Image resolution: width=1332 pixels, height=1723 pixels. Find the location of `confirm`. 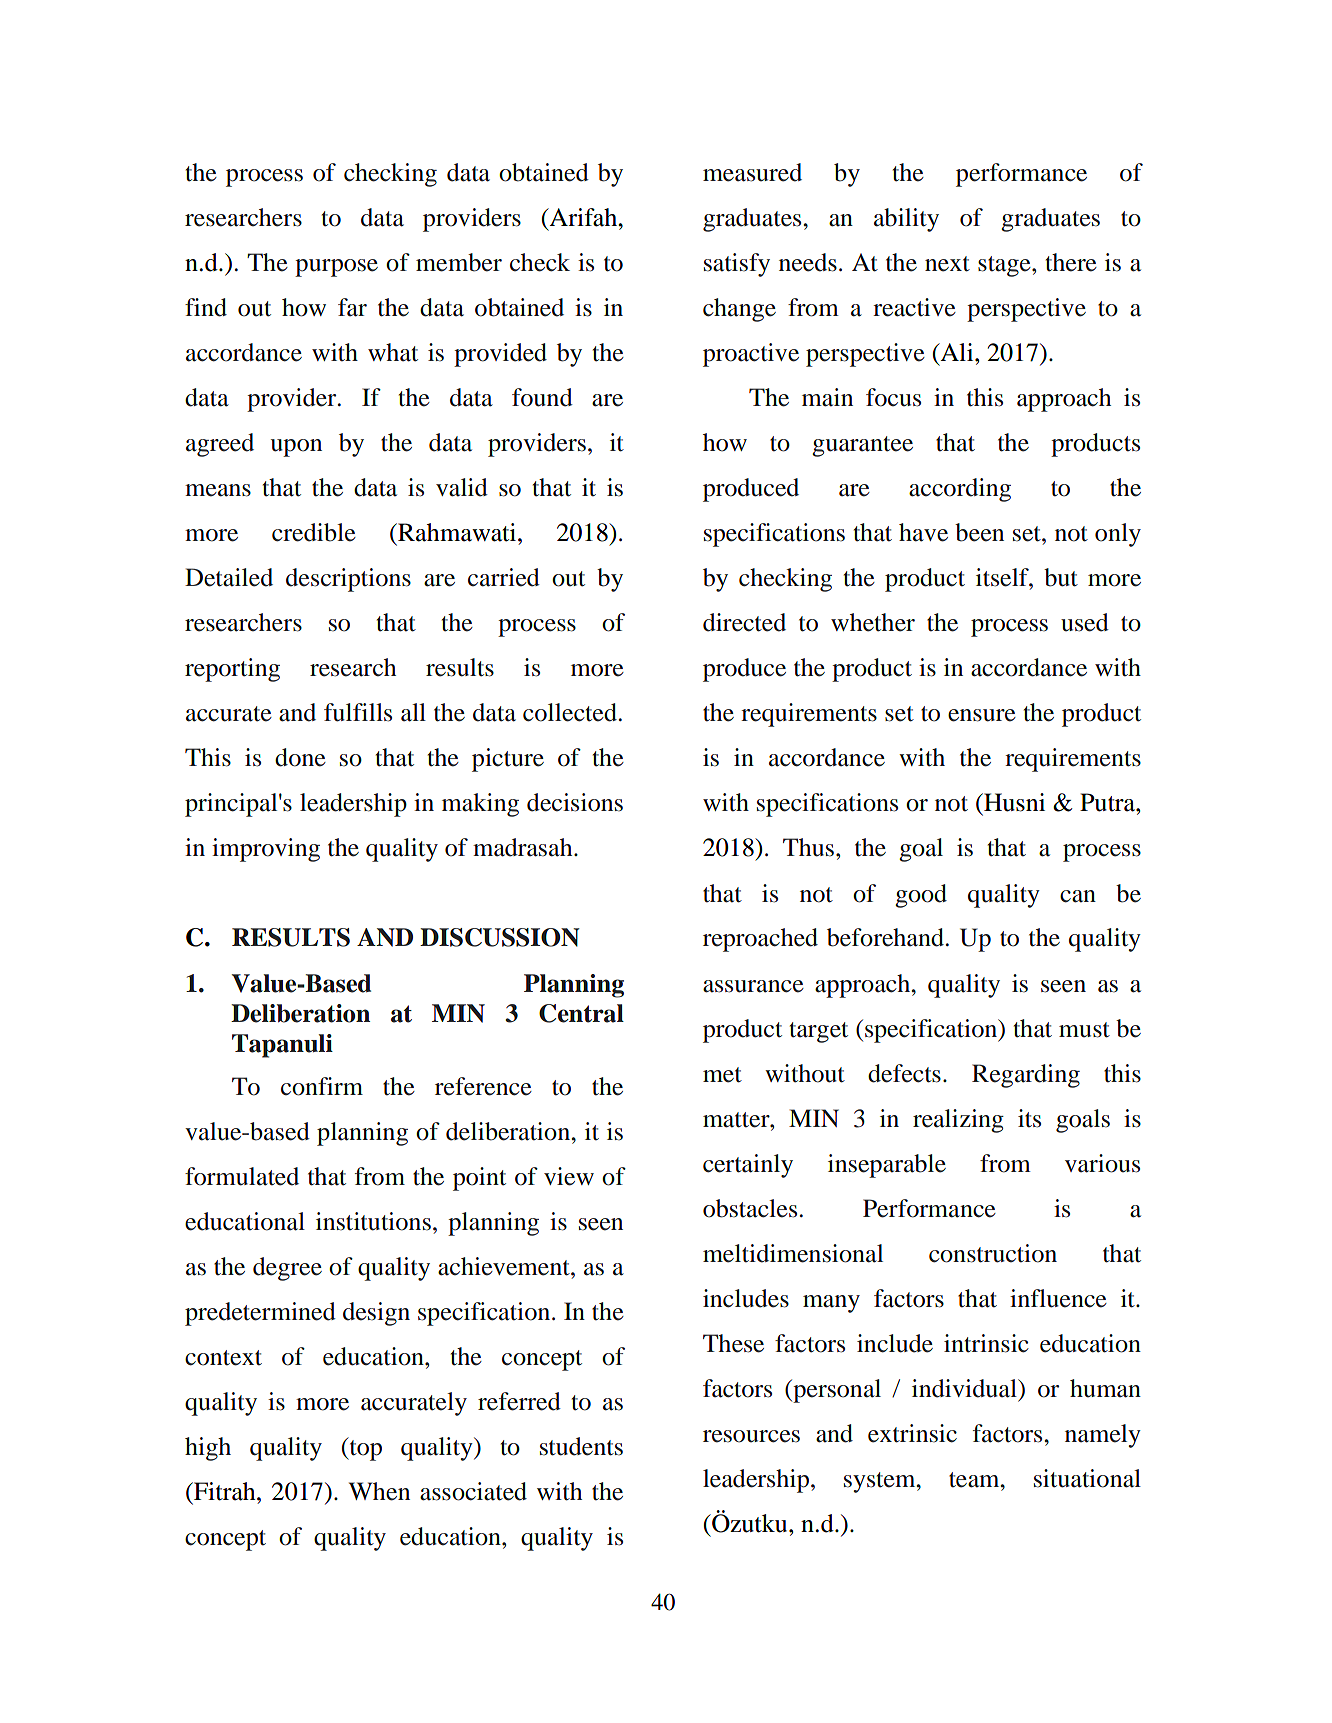

confirm is located at coordinates (322, 1086).
